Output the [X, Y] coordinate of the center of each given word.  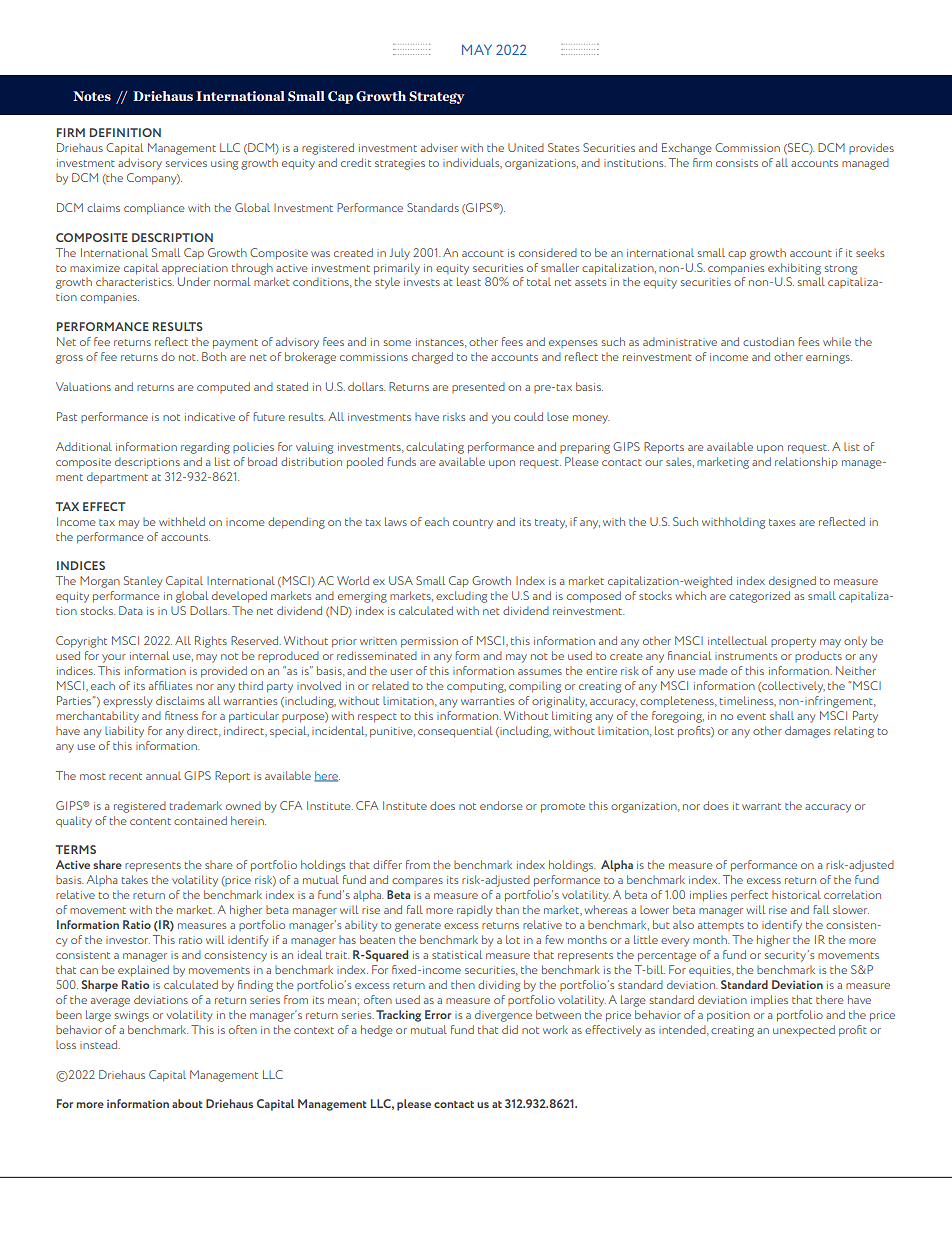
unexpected [804, 1031]
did [510, 1029]
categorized [759, 597]
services [186, 163]
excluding [461, 597]
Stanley [143, 582]
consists [737, 163]
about [187, 1103]
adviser [439, 147]
